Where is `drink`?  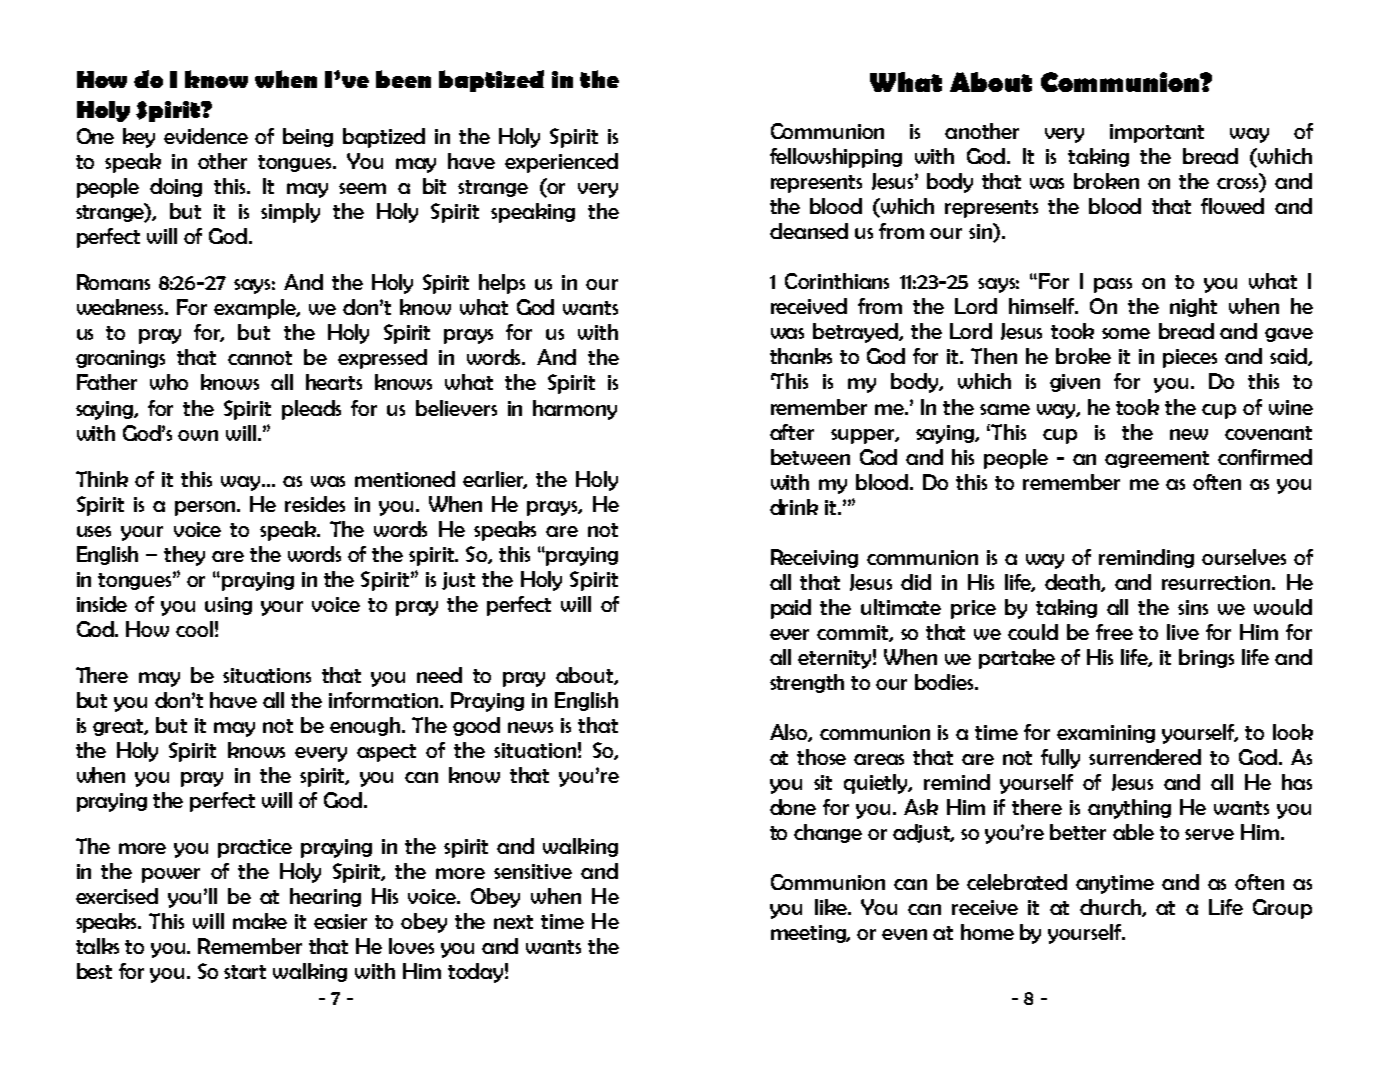
drink is located at coordinates (794, 507).
